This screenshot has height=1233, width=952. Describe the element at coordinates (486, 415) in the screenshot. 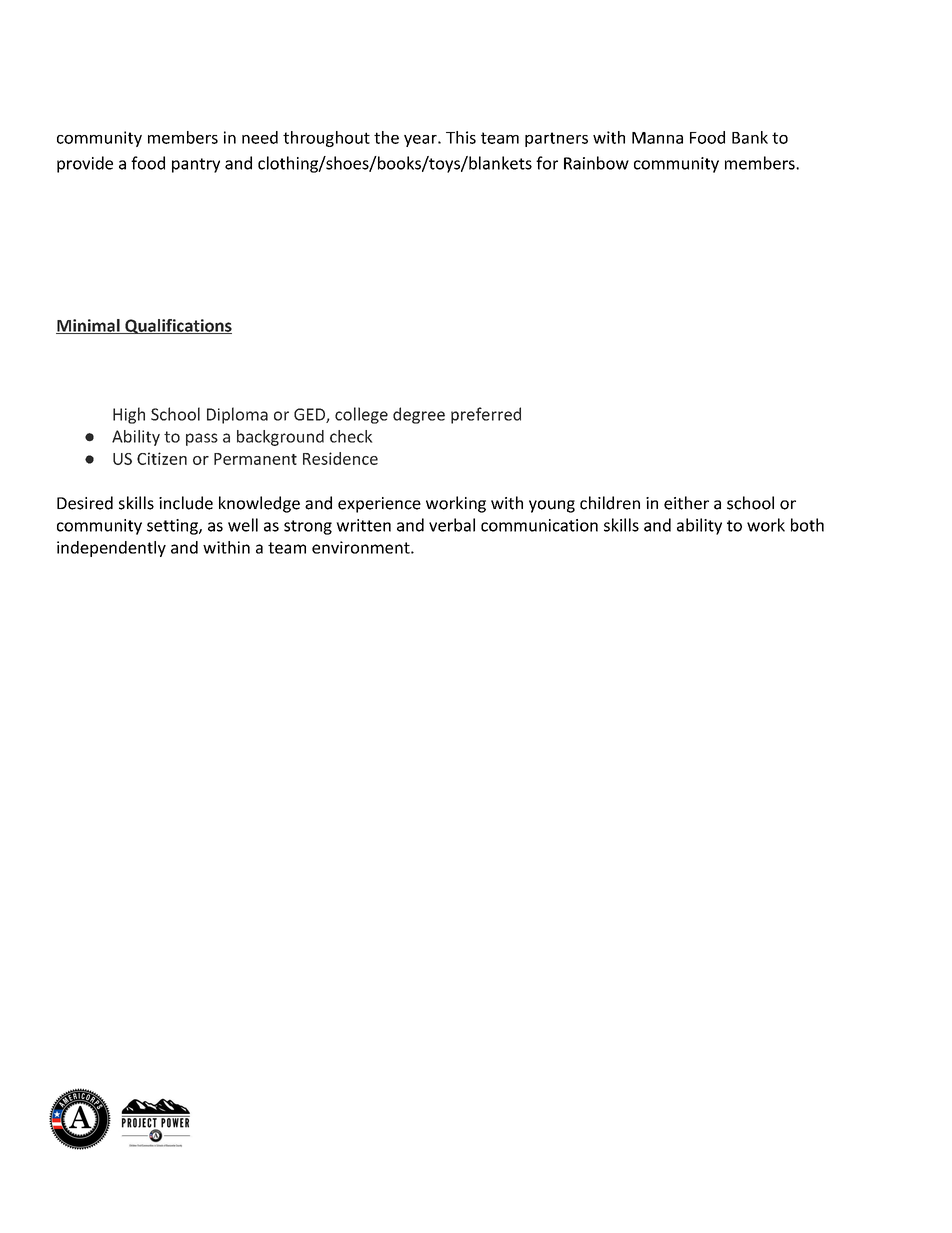

I see `preferred` at that location.
